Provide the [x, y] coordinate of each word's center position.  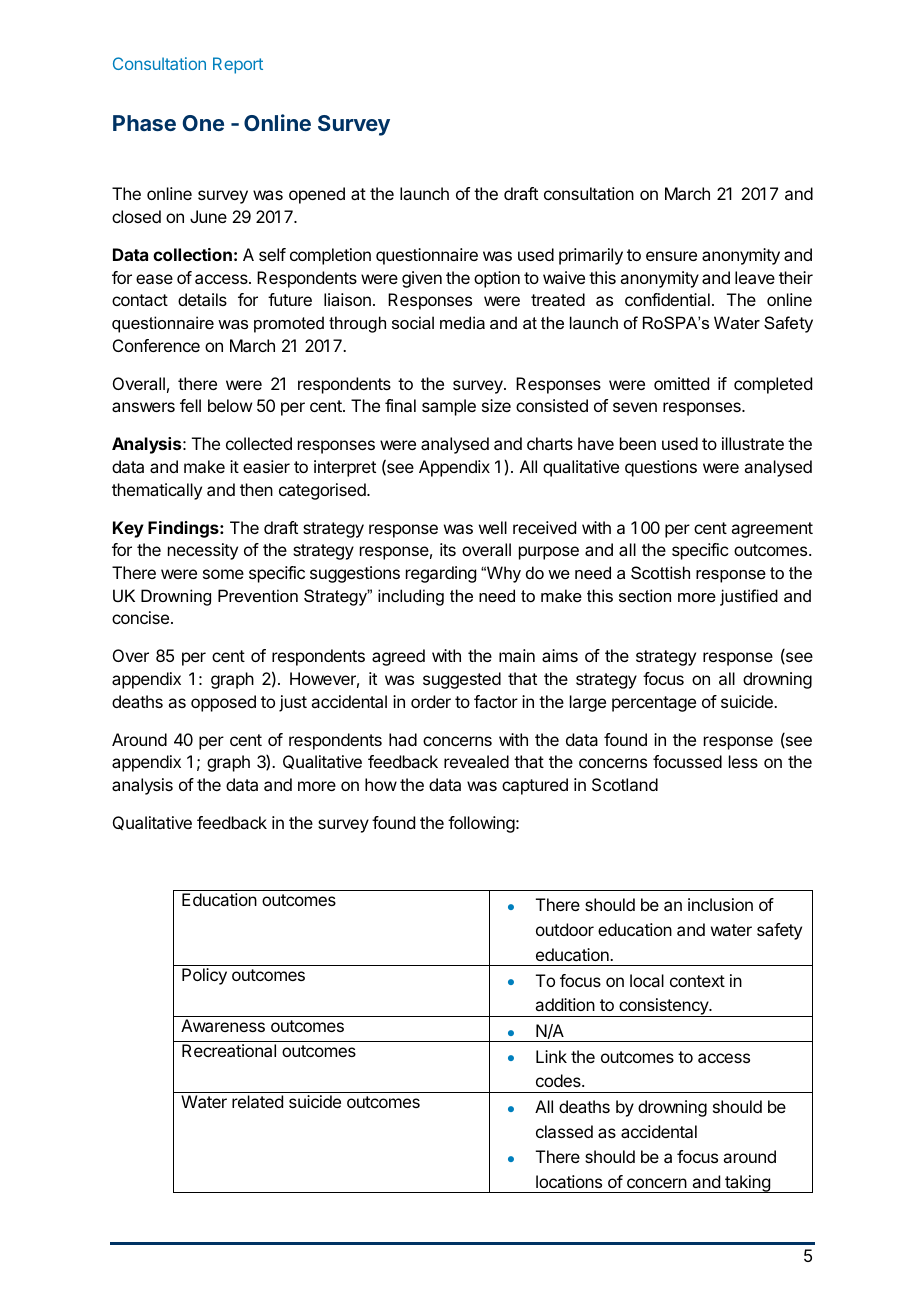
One [203, 123]
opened [317, 195]
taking [747, 1184]
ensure [671, 256]
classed [564, 1131]
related [257, 1101]
